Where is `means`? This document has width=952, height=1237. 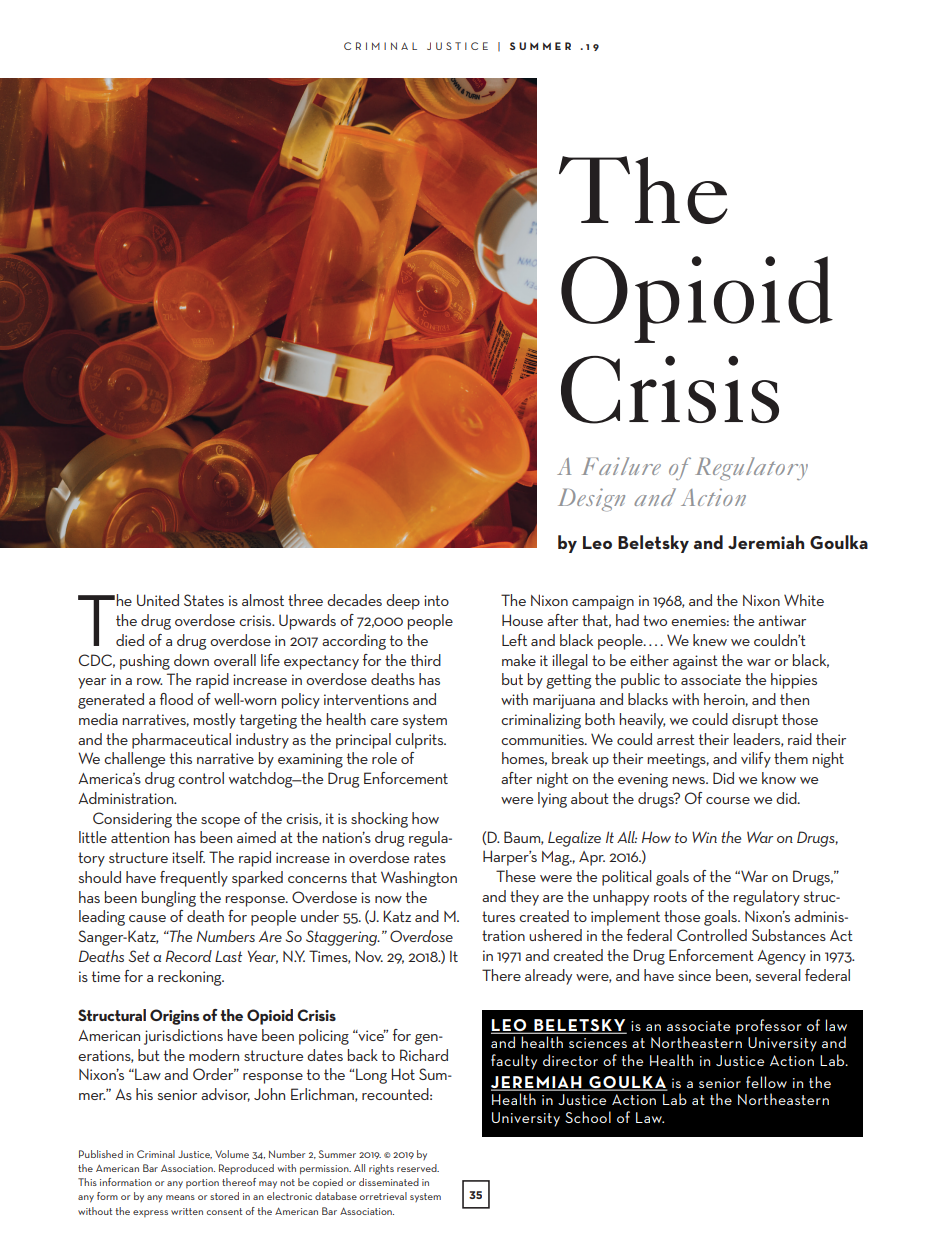 means is located at coordinates (180, 1197).
